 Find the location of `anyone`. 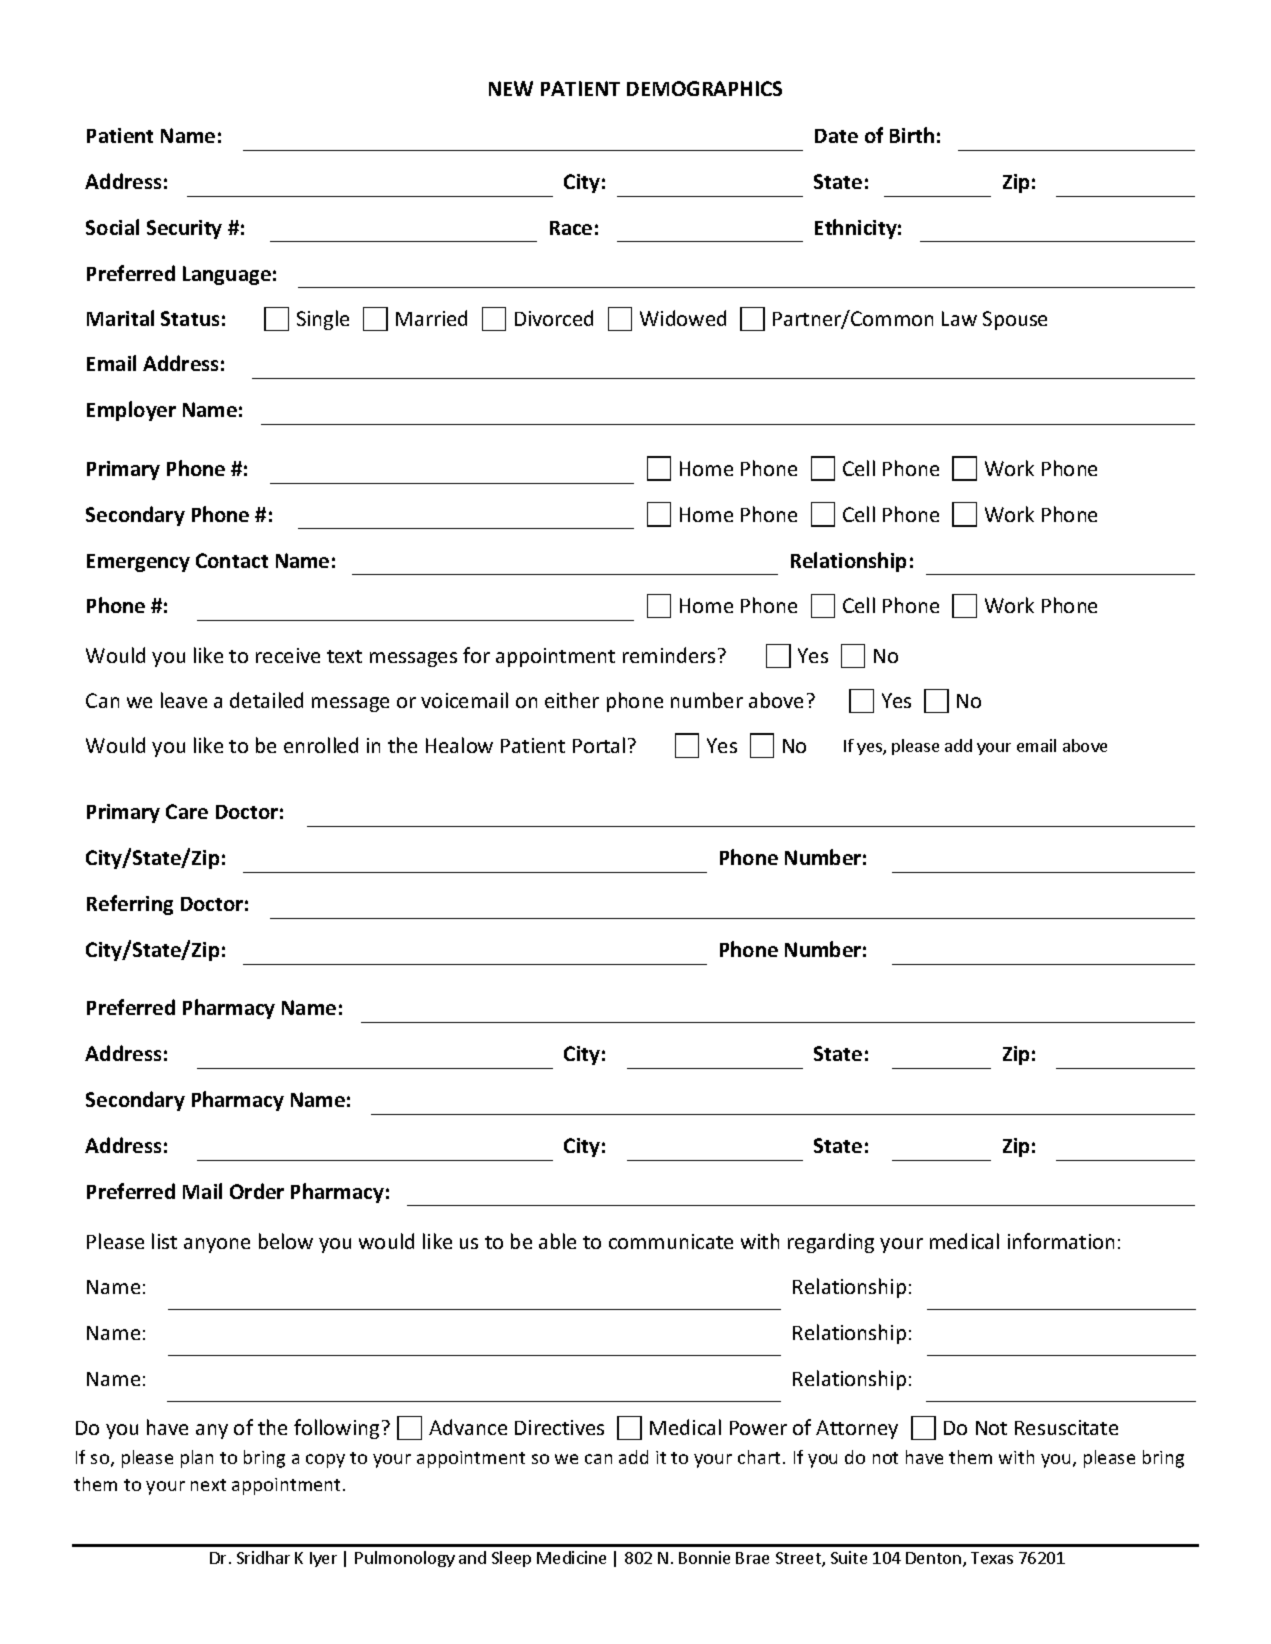

anyone is located at coordinates (217, 1245).
